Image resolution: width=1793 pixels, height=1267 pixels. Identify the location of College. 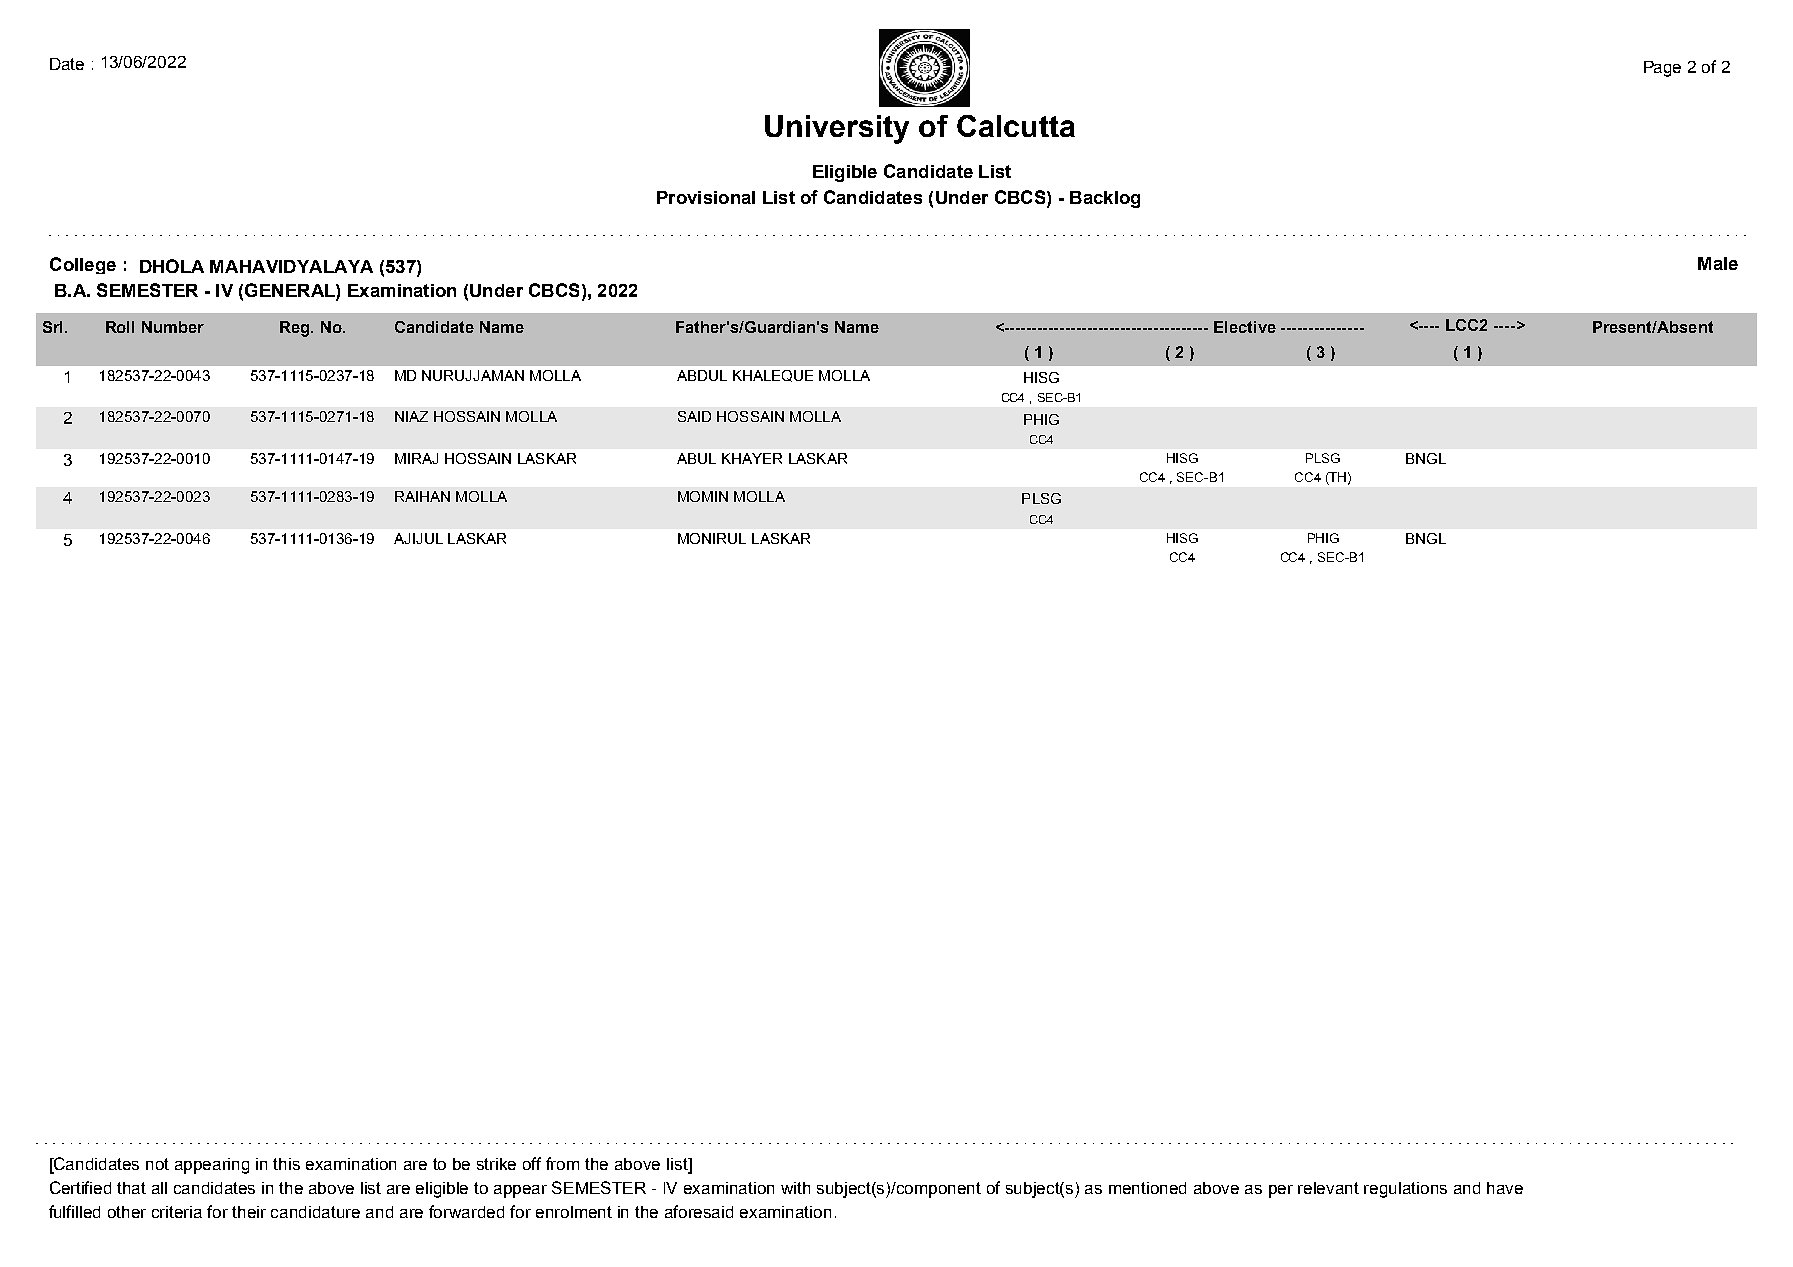
(83, 265).
